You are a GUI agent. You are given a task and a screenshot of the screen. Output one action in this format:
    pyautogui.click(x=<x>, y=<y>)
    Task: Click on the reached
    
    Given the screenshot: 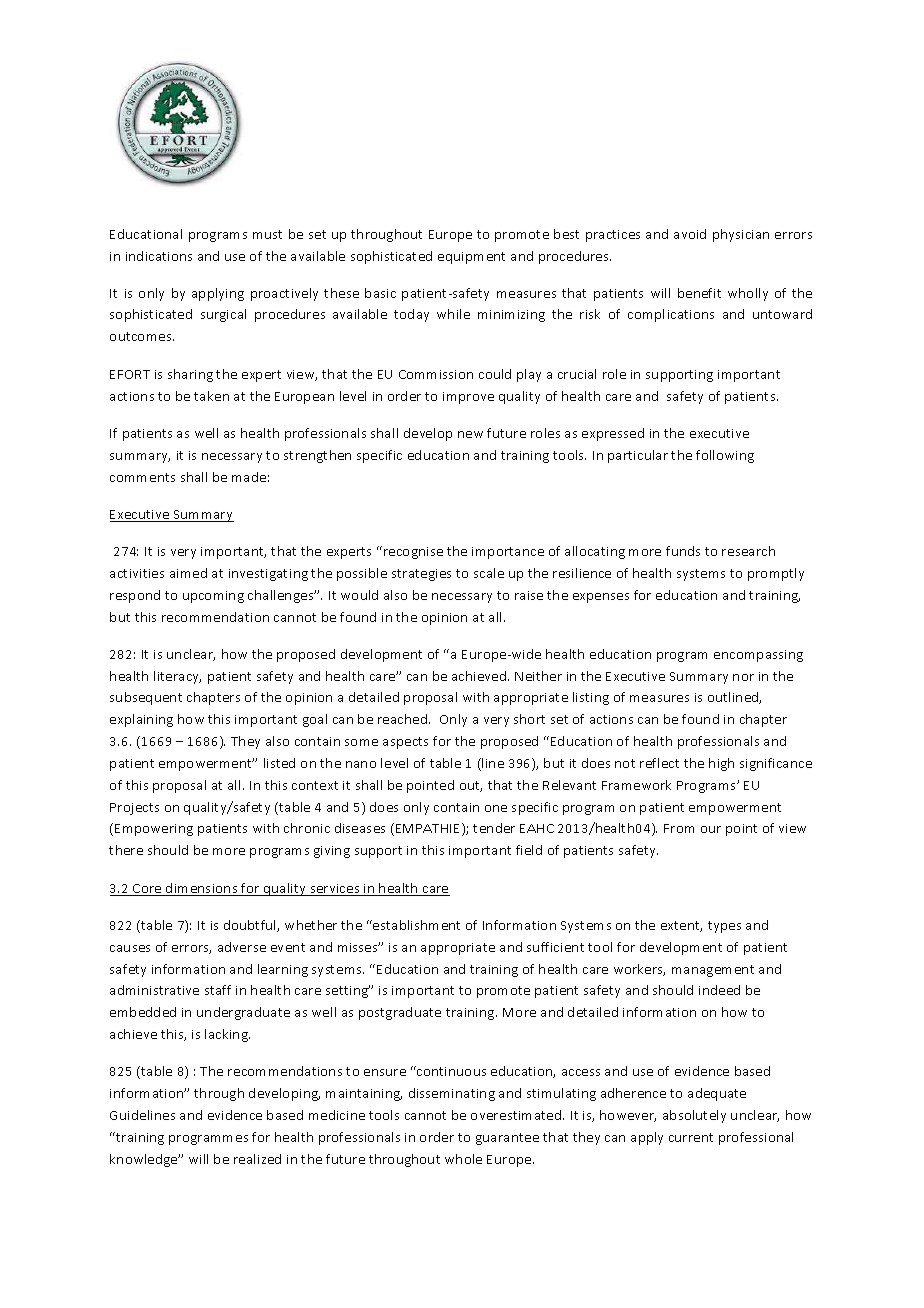 What is the action you would take?
    pyautogui.click(x=404, y=719)
